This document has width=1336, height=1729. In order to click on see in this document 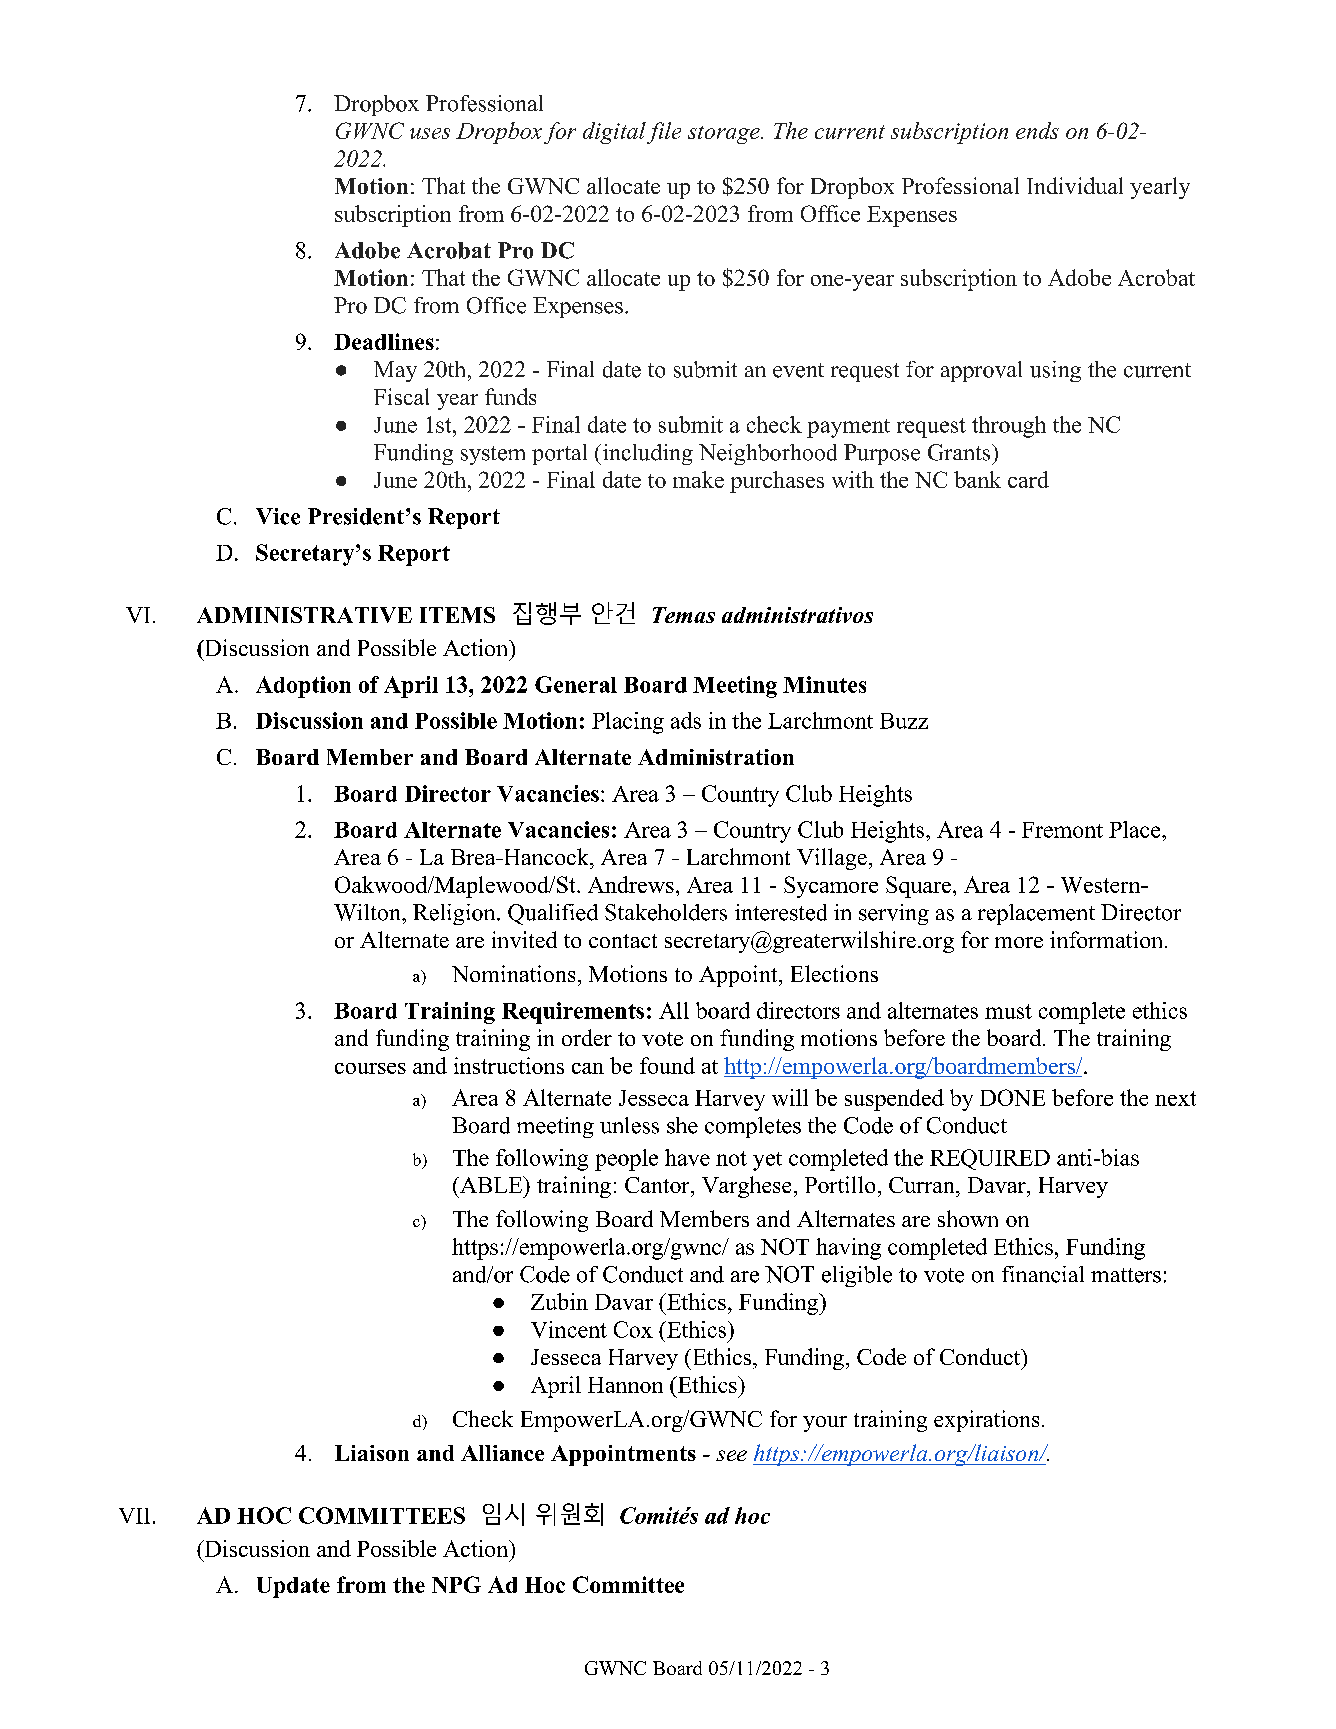, I will do `click(731, 1455)`.
